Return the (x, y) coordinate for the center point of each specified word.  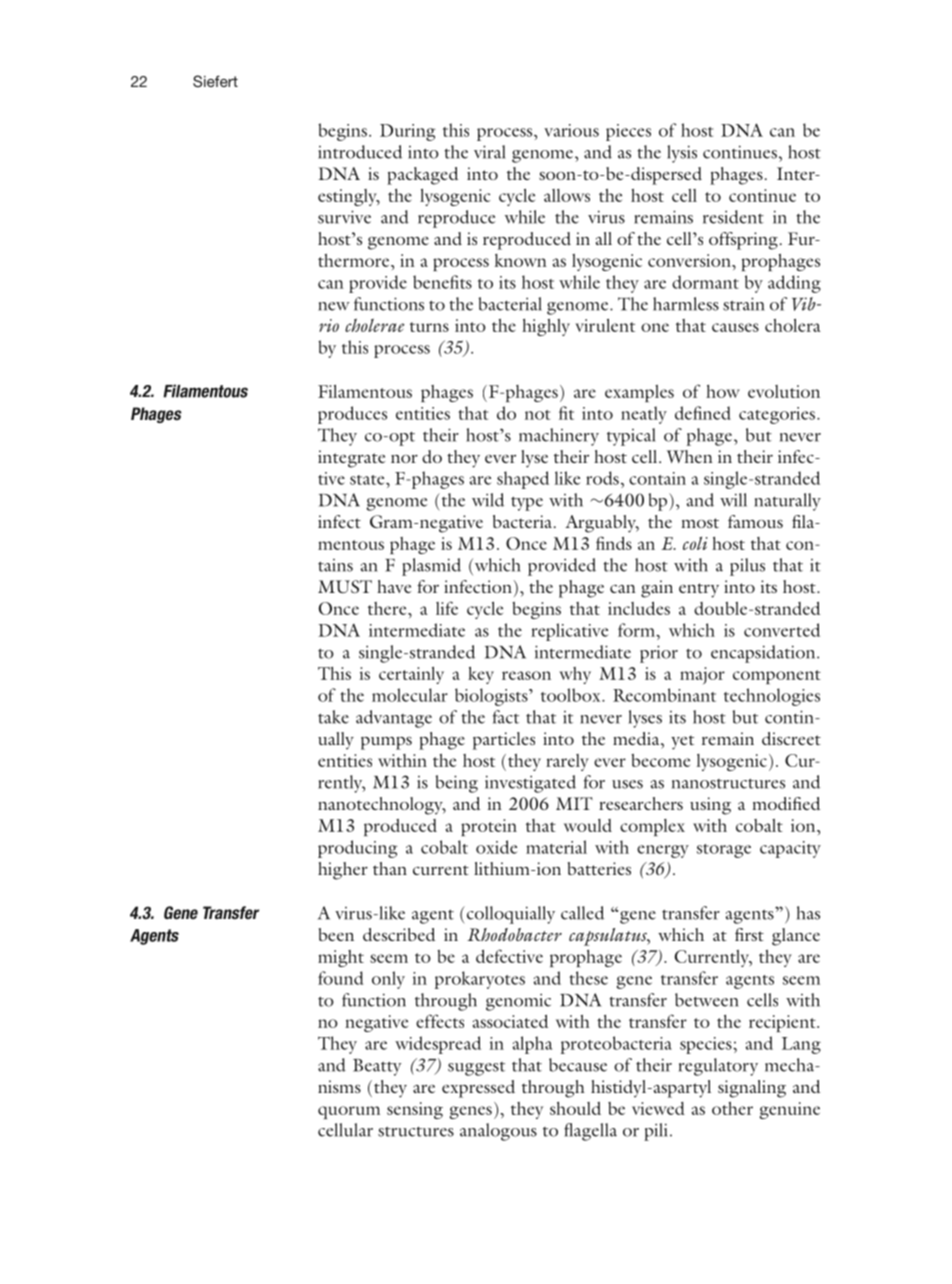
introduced (360, 152)
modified (786, 803)
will (733, 500)
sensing (415, 1110)
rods (602, 478)
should (575, 1108)
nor (404, 459)
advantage (394, 719)
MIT (574, 803)
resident (733, 217)
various (571, 130)
